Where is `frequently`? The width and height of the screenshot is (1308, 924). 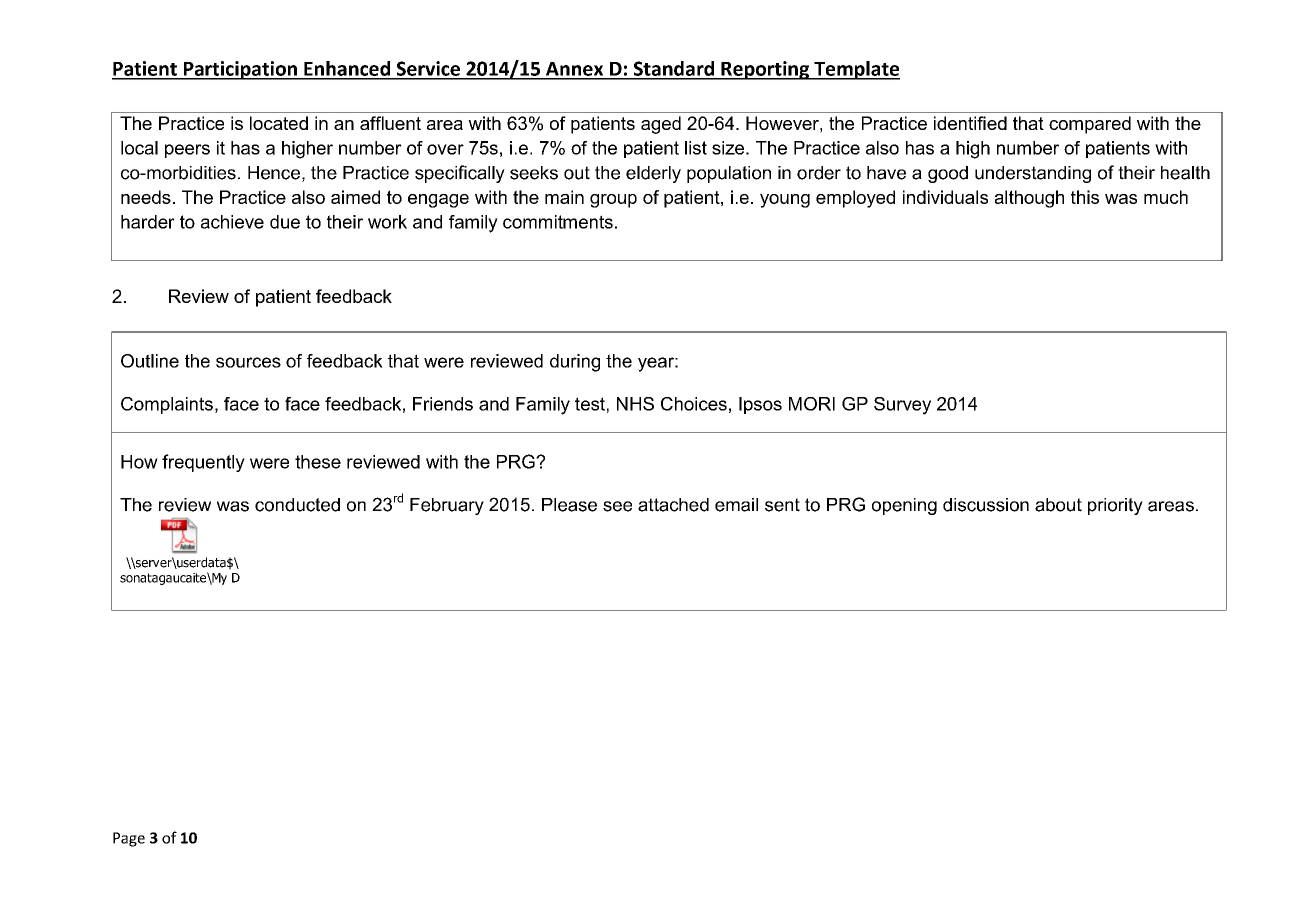 frequently is located at coordinates (203, 463).
